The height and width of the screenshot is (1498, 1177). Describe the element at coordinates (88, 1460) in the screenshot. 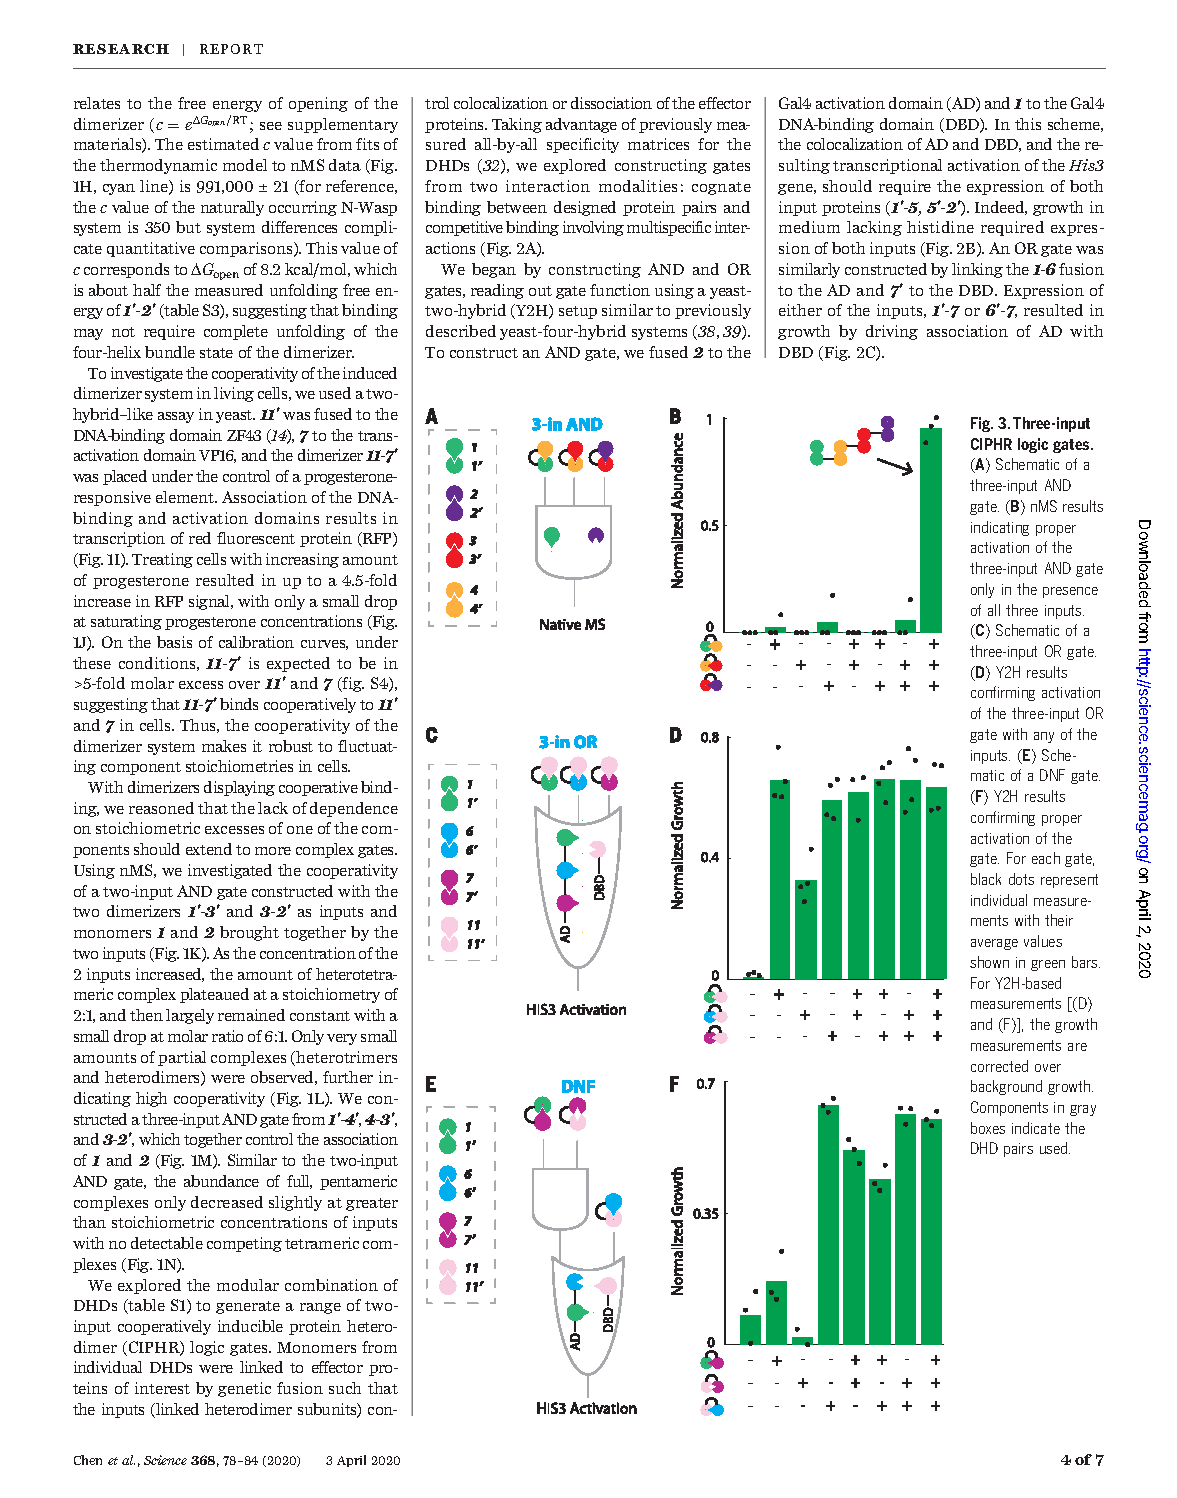

I see `Chen` at that location.
